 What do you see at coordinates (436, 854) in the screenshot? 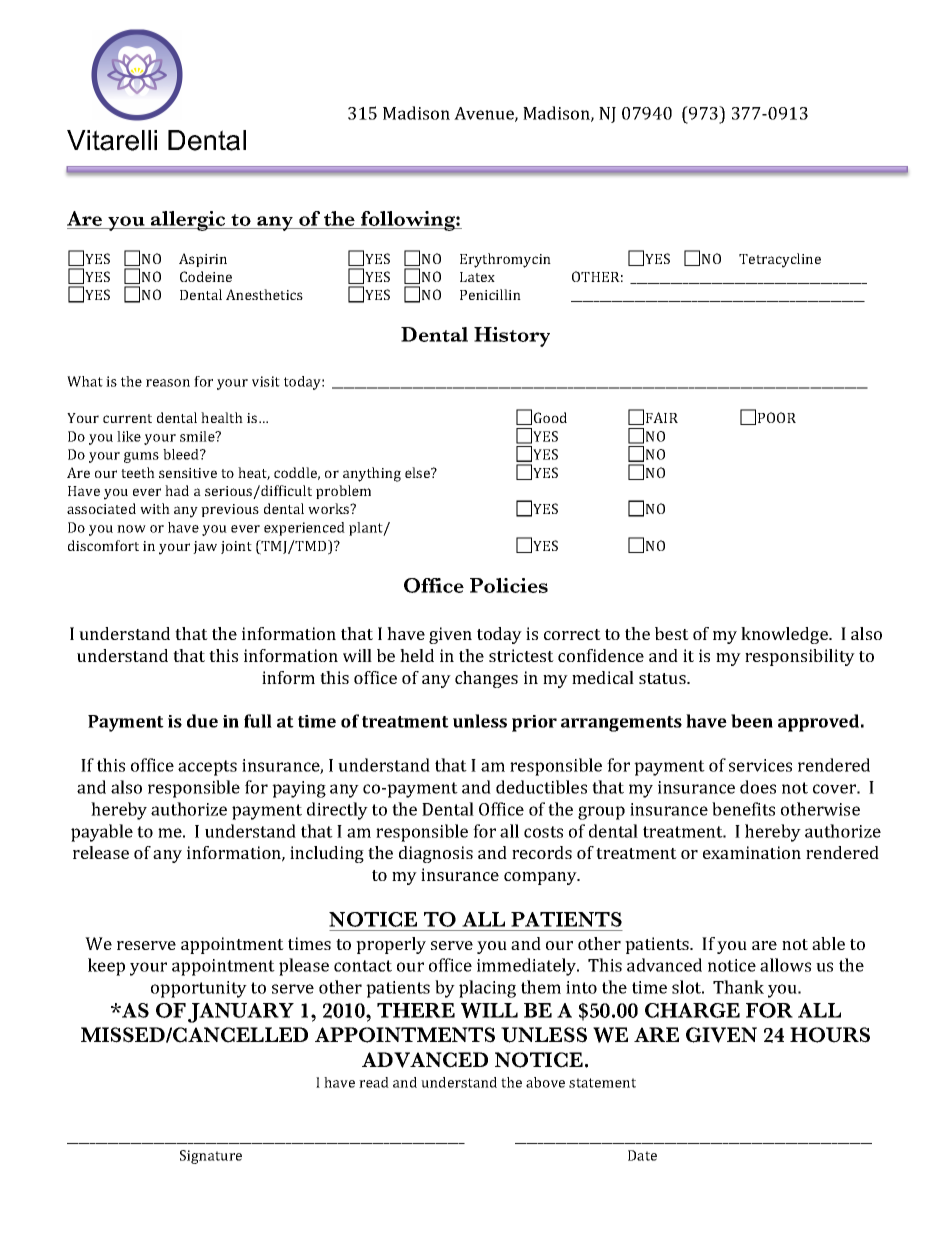
I see `diagnosis` at bounding box center [436, 854].
